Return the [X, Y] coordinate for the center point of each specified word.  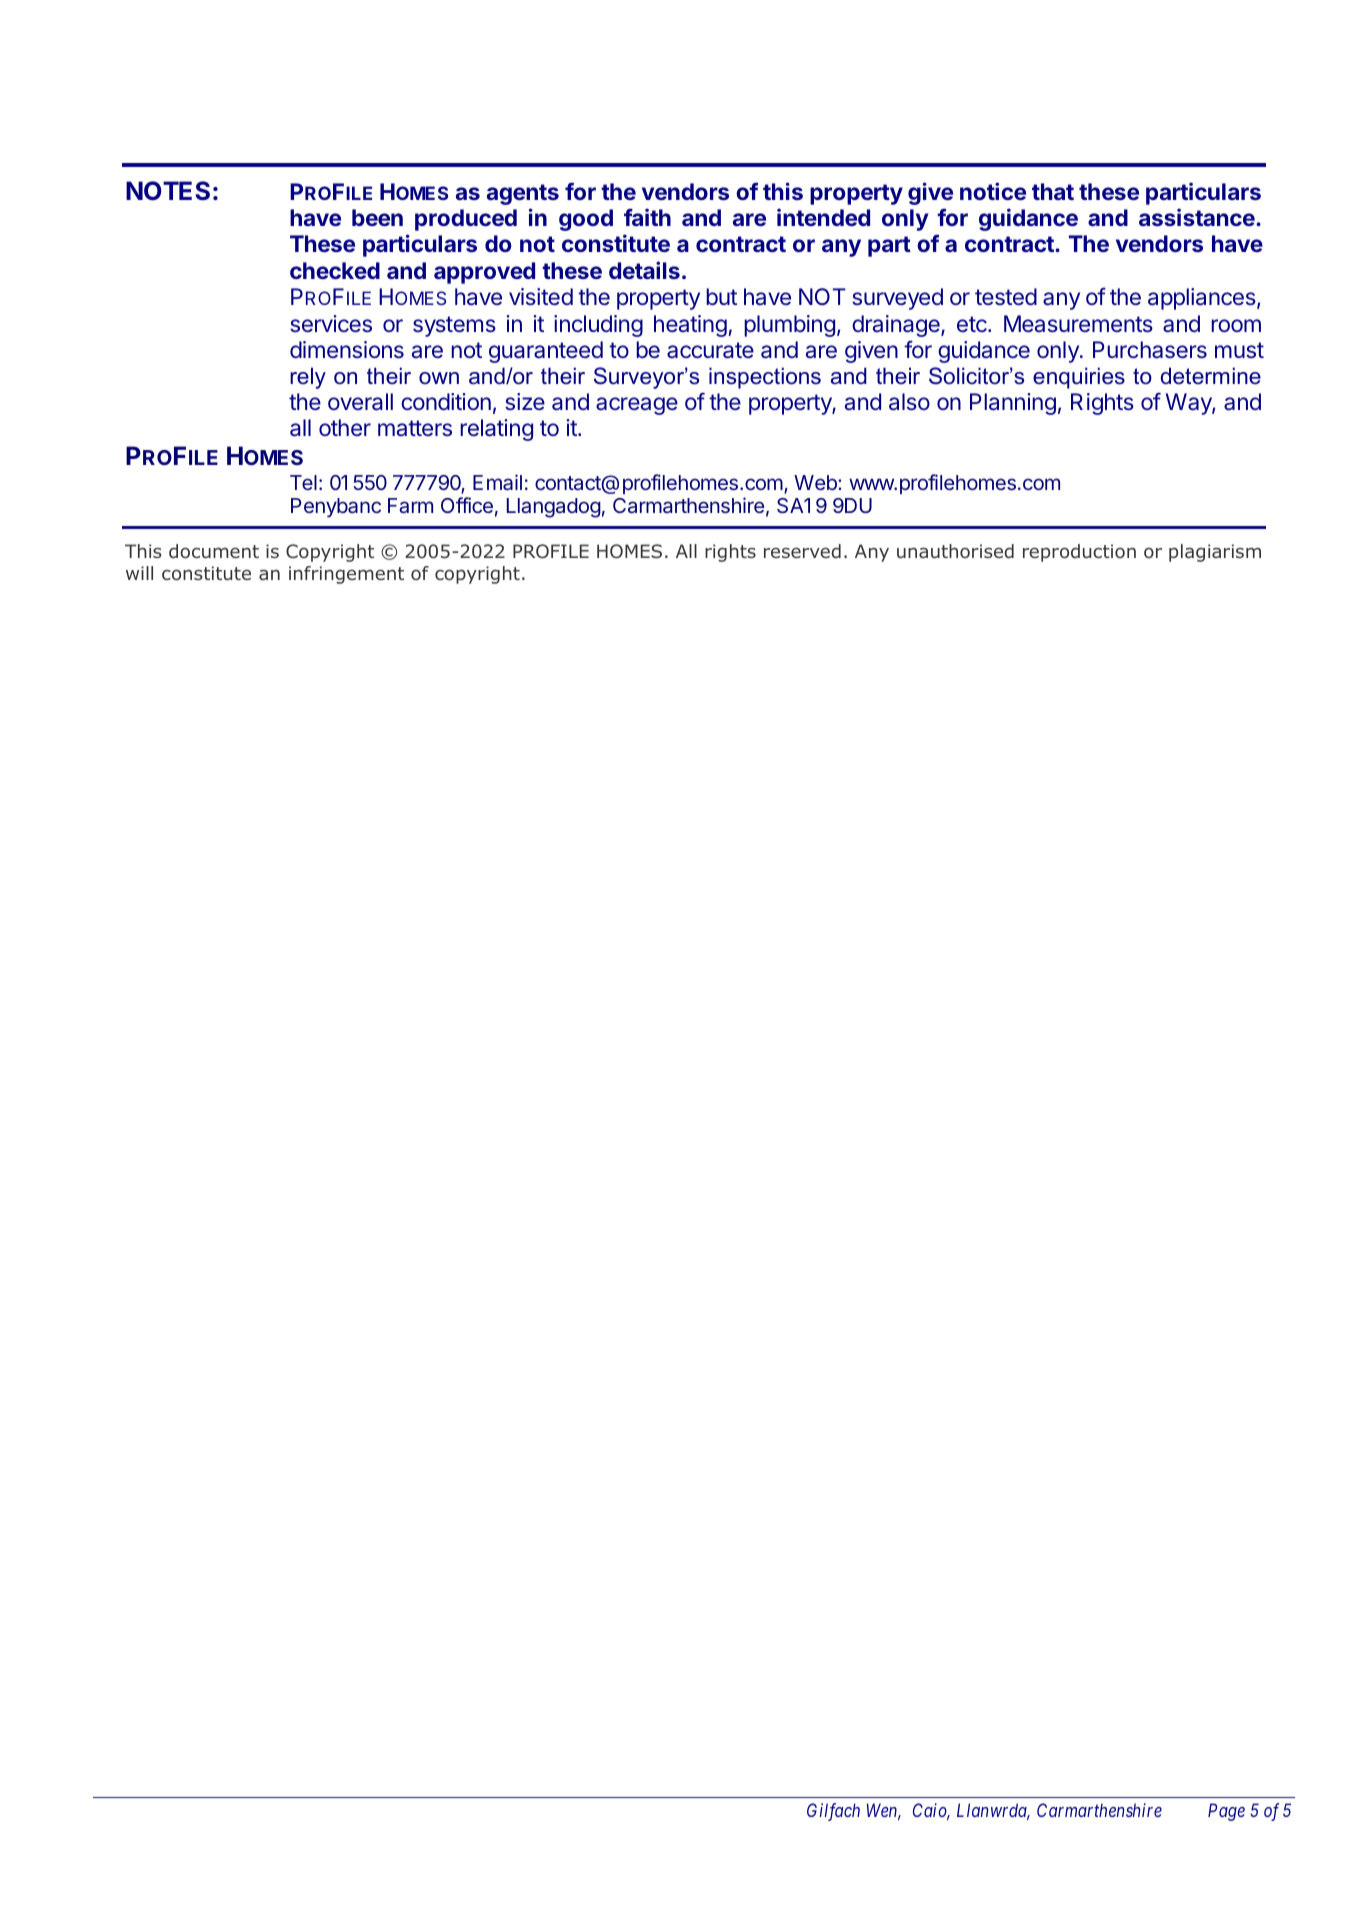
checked [335, 270]
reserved [802, 551]
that [1053, 191]
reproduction [1079, 553]
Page [1226, 1812]
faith [647, 217]
